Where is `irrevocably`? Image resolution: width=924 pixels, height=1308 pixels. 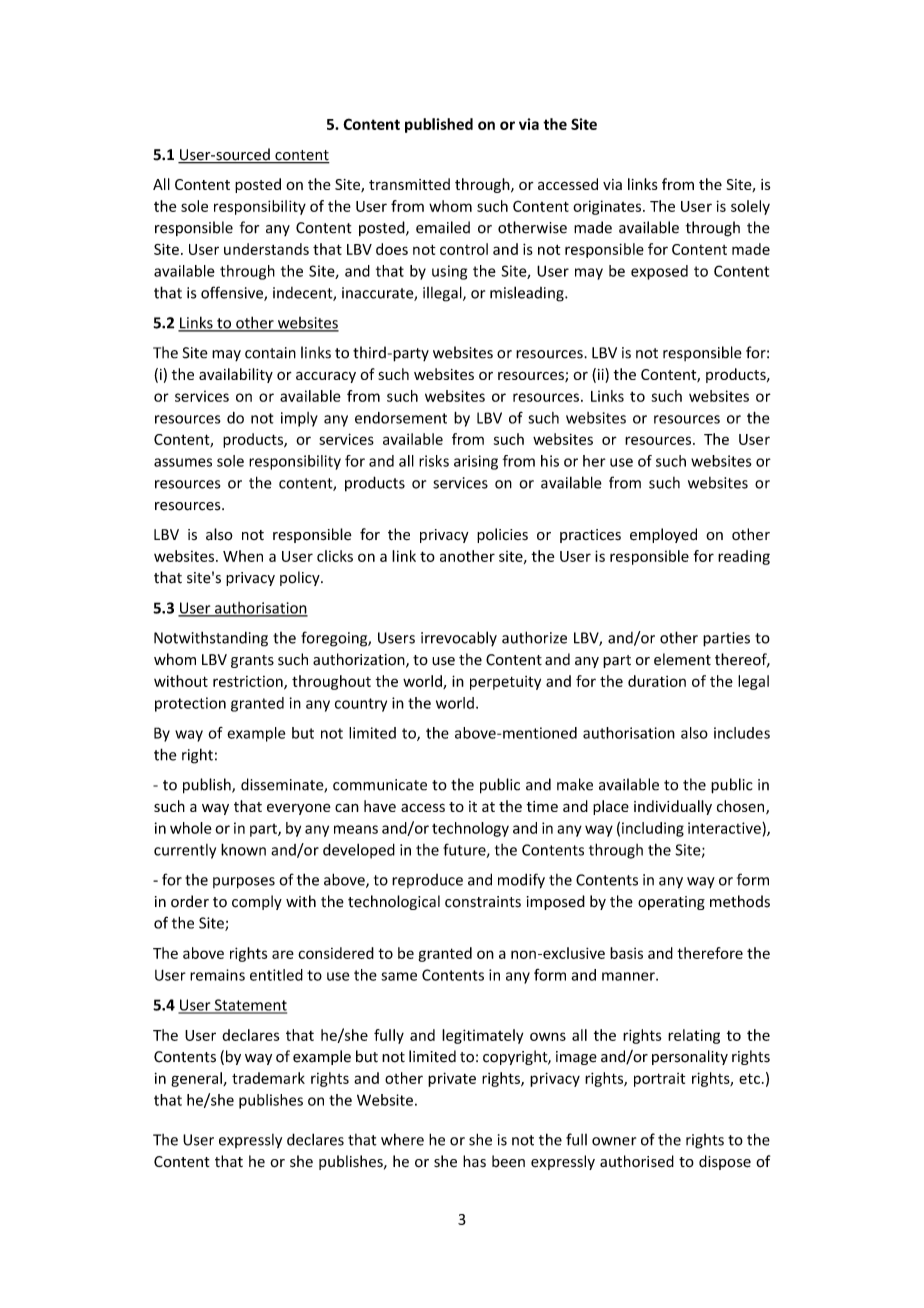
irrevocably is located at coordinates (459, 639).
